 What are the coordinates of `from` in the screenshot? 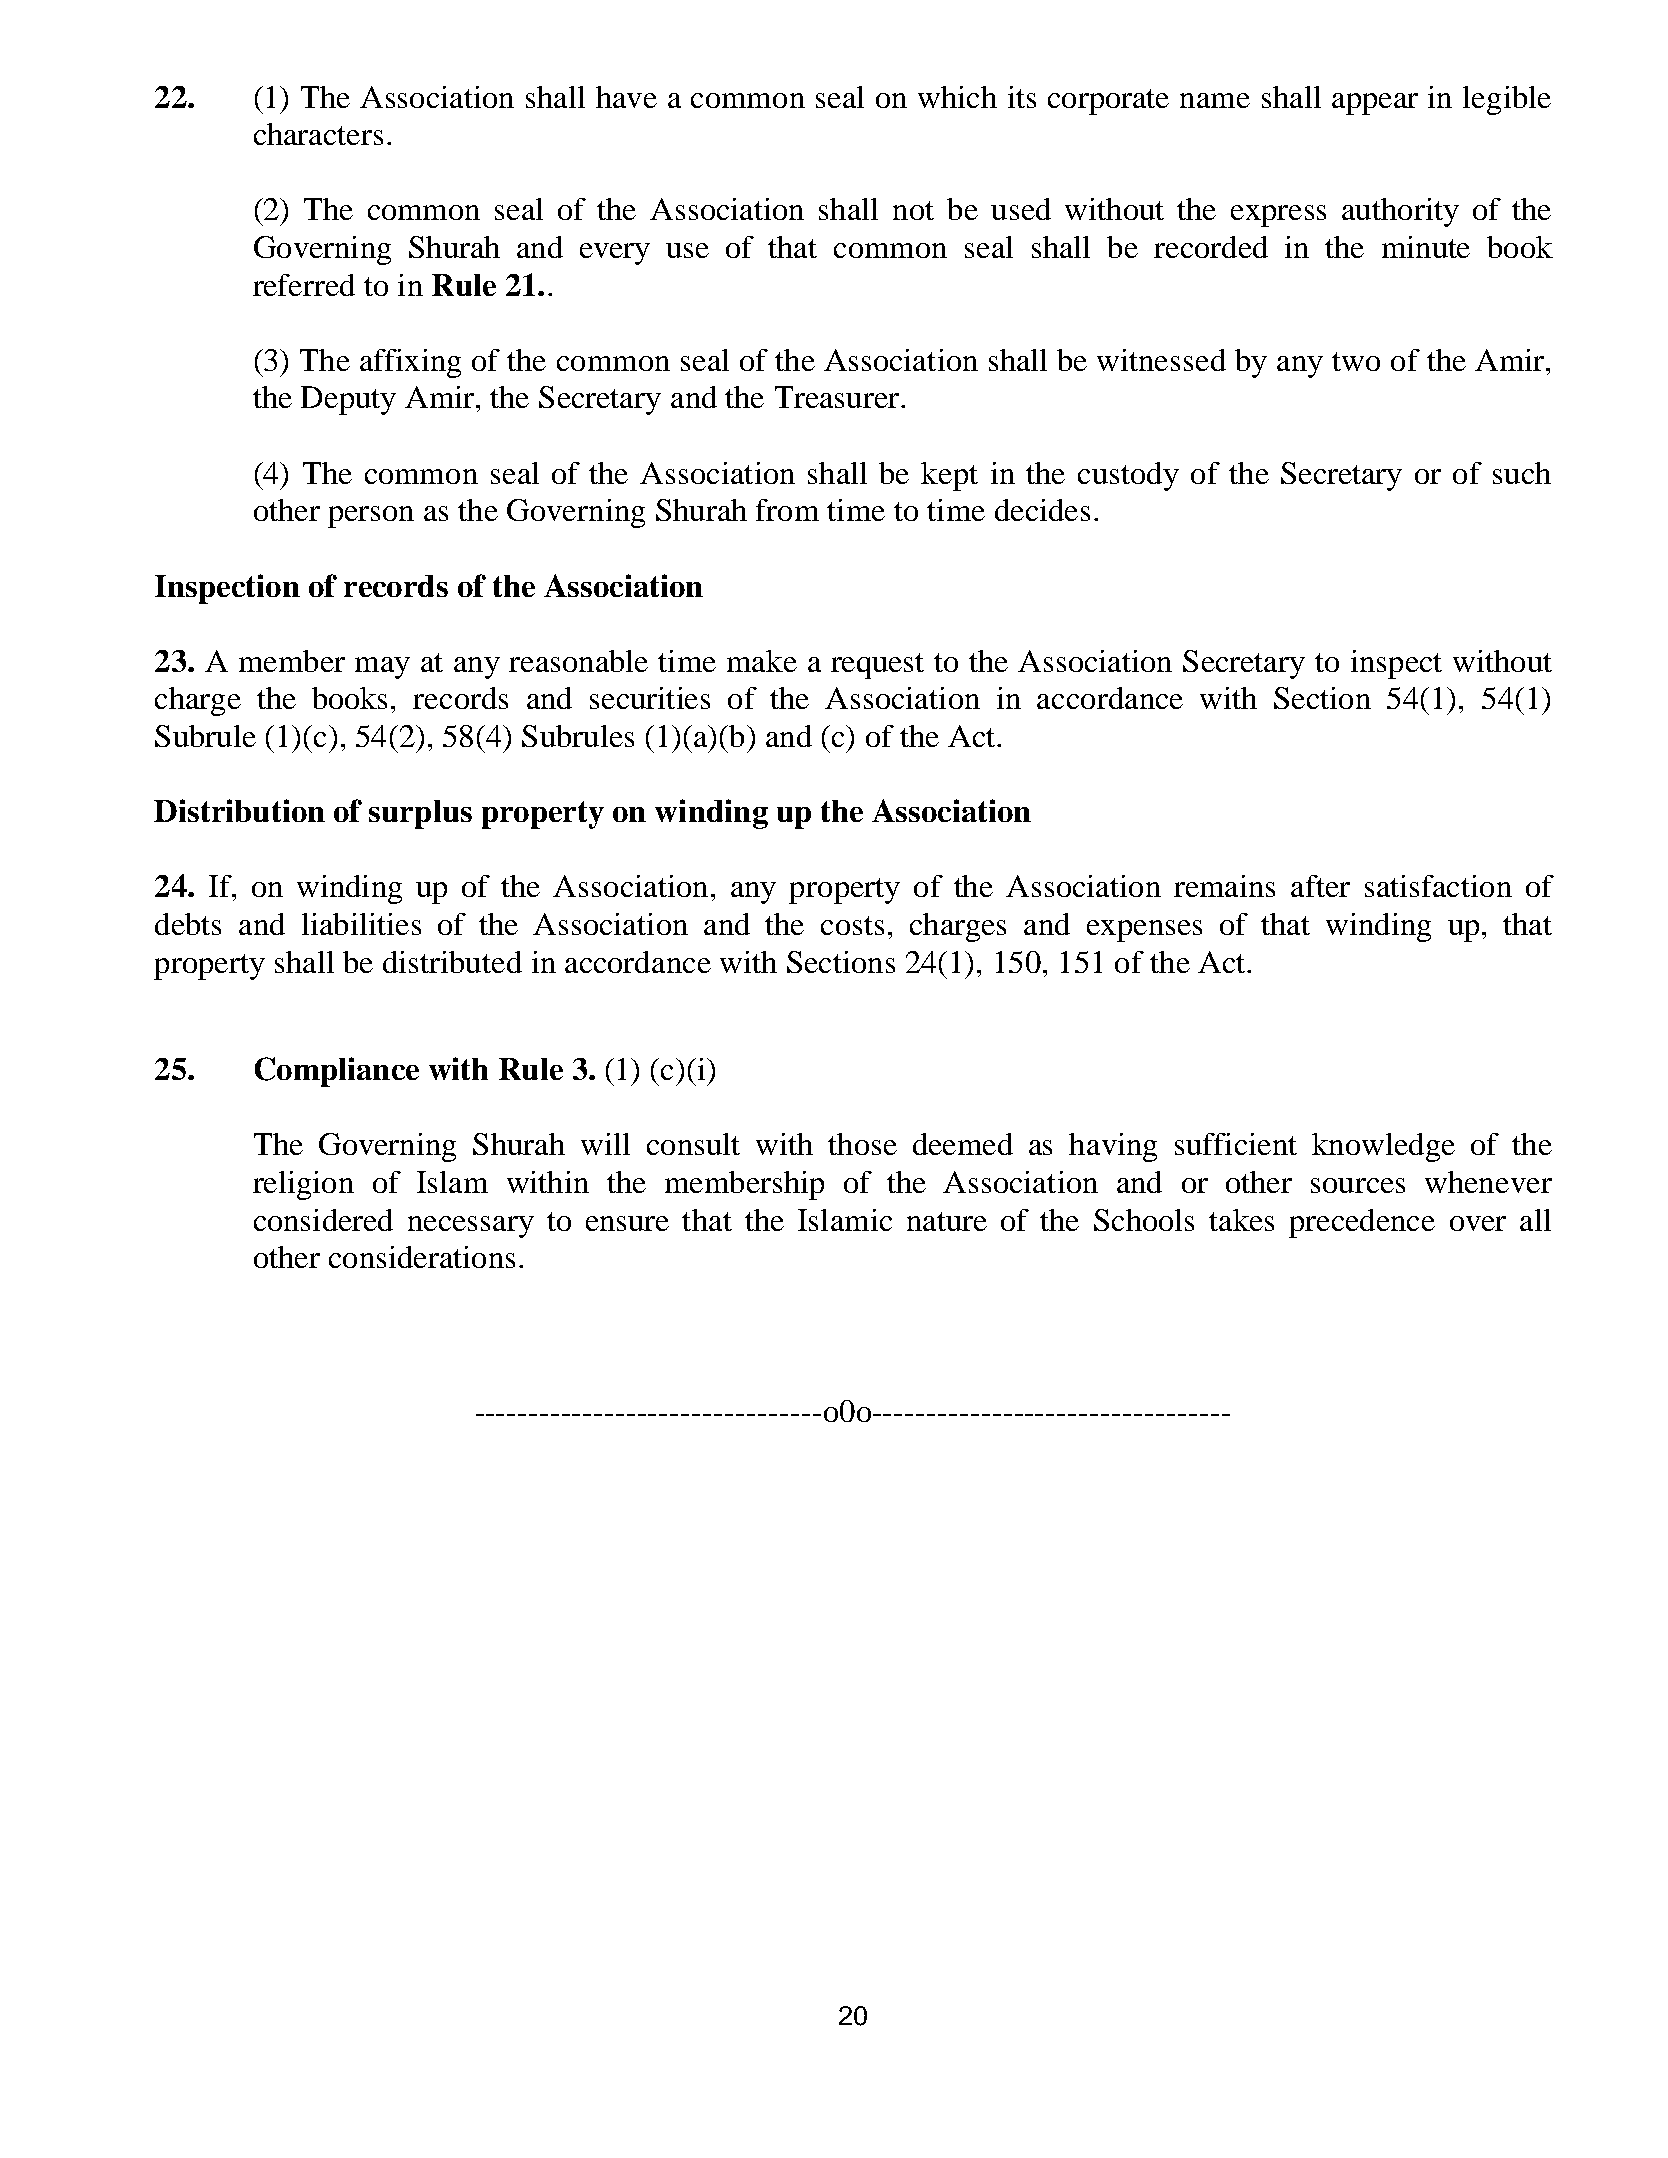 It's located at (787, 510).
